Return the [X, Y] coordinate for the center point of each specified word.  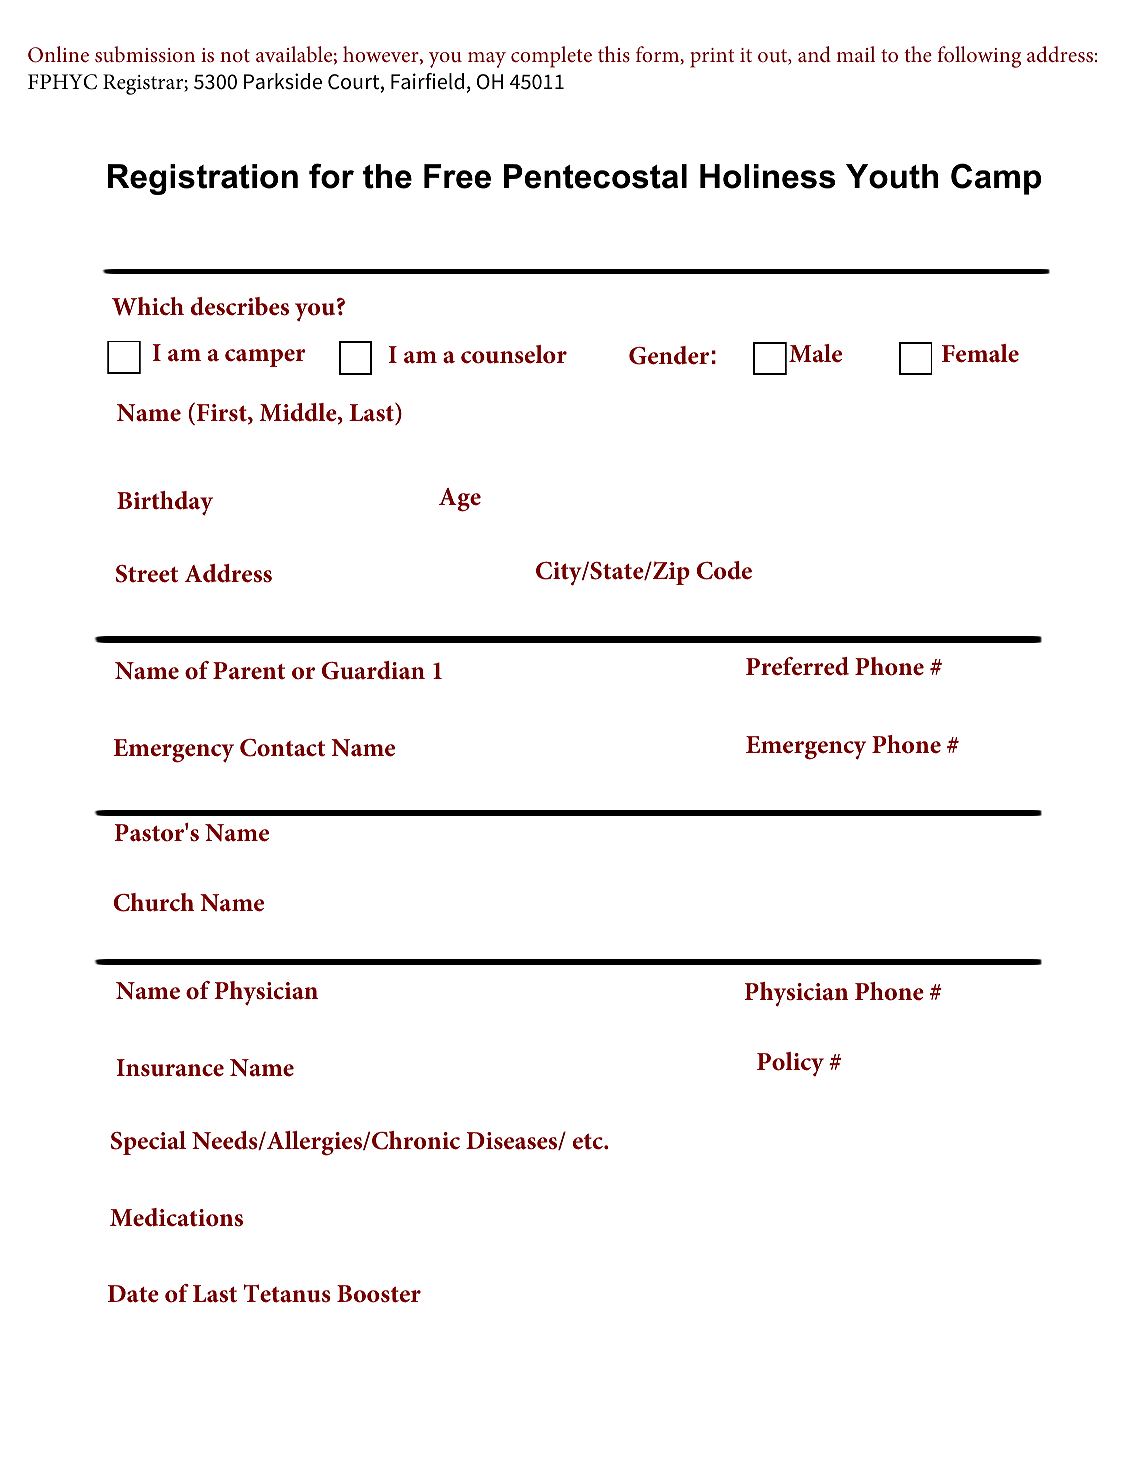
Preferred [797, 666]
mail [855, 54]
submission [145, 54]
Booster [379, 1294]
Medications [176, 1217]
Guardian [373, 670]
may [487, 60]
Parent [249, 671]
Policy [790, 1064]
